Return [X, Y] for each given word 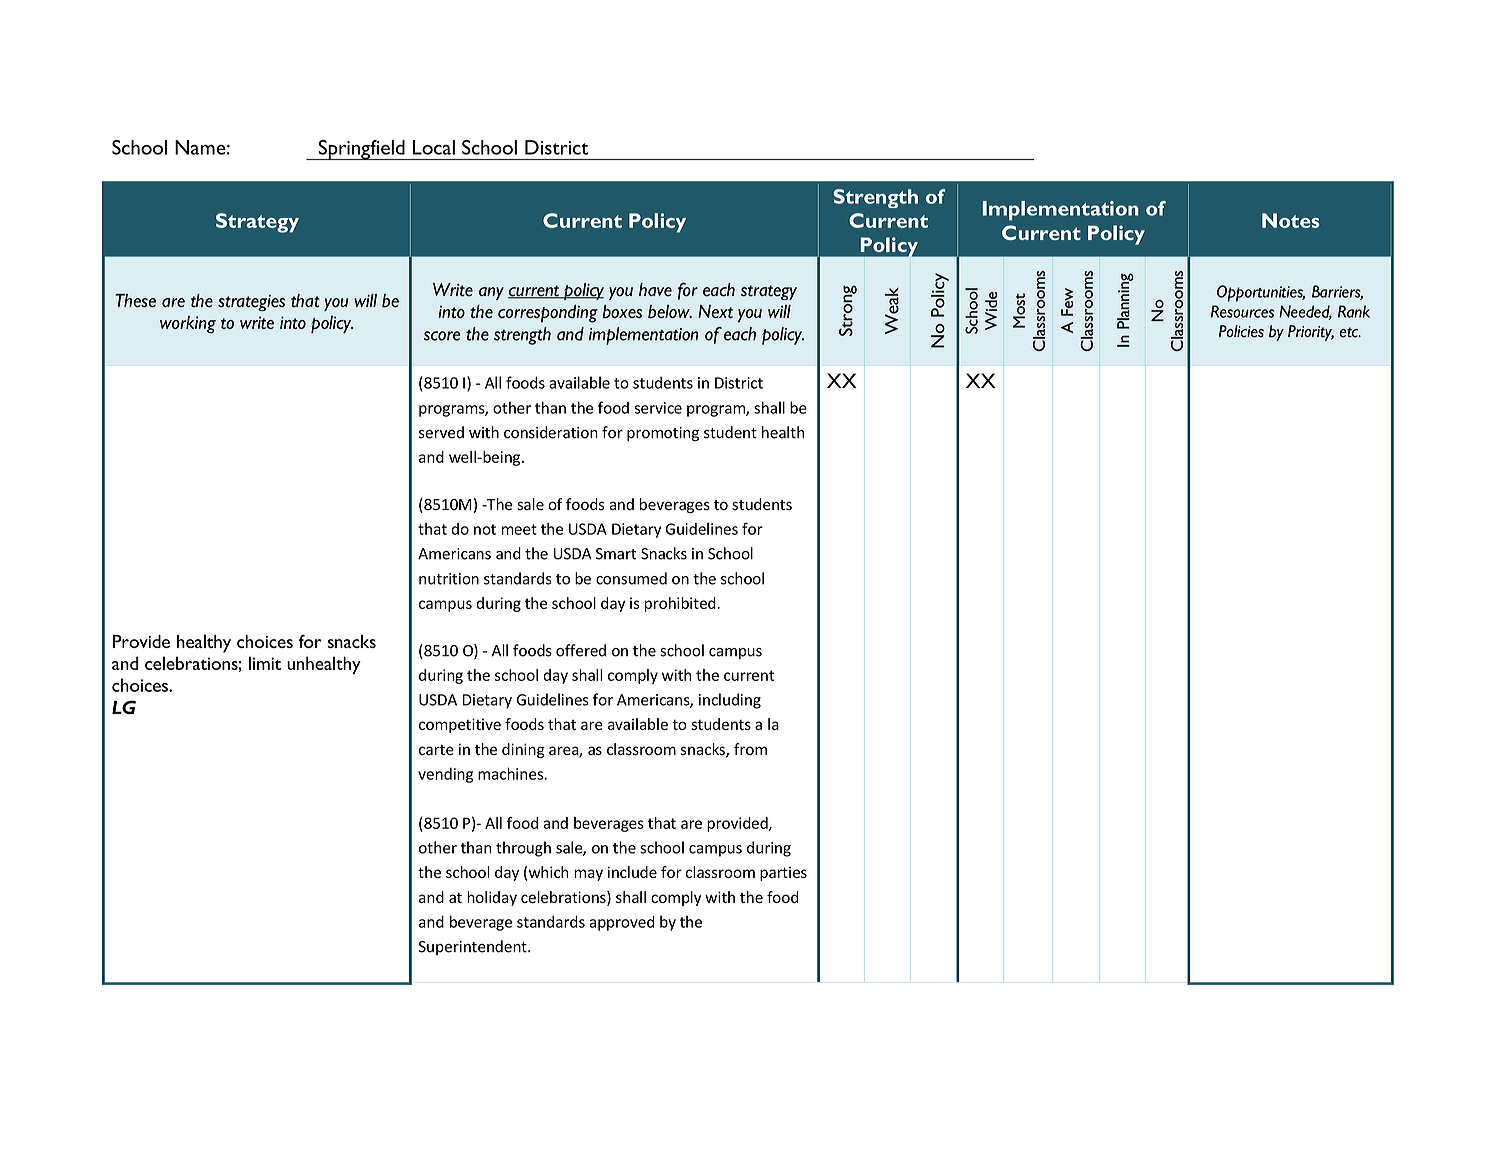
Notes [1290, 220]
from [750, 749]
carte [436, 750]
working [188, 324]
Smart [616, 554]
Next [715, 311]
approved [622, 923]
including [730, 701]
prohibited [680, 604]
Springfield [361, 150]
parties [783, 873]
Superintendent [473, 947]
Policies [1241, 331]
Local [434, 147]
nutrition [449, 579]
